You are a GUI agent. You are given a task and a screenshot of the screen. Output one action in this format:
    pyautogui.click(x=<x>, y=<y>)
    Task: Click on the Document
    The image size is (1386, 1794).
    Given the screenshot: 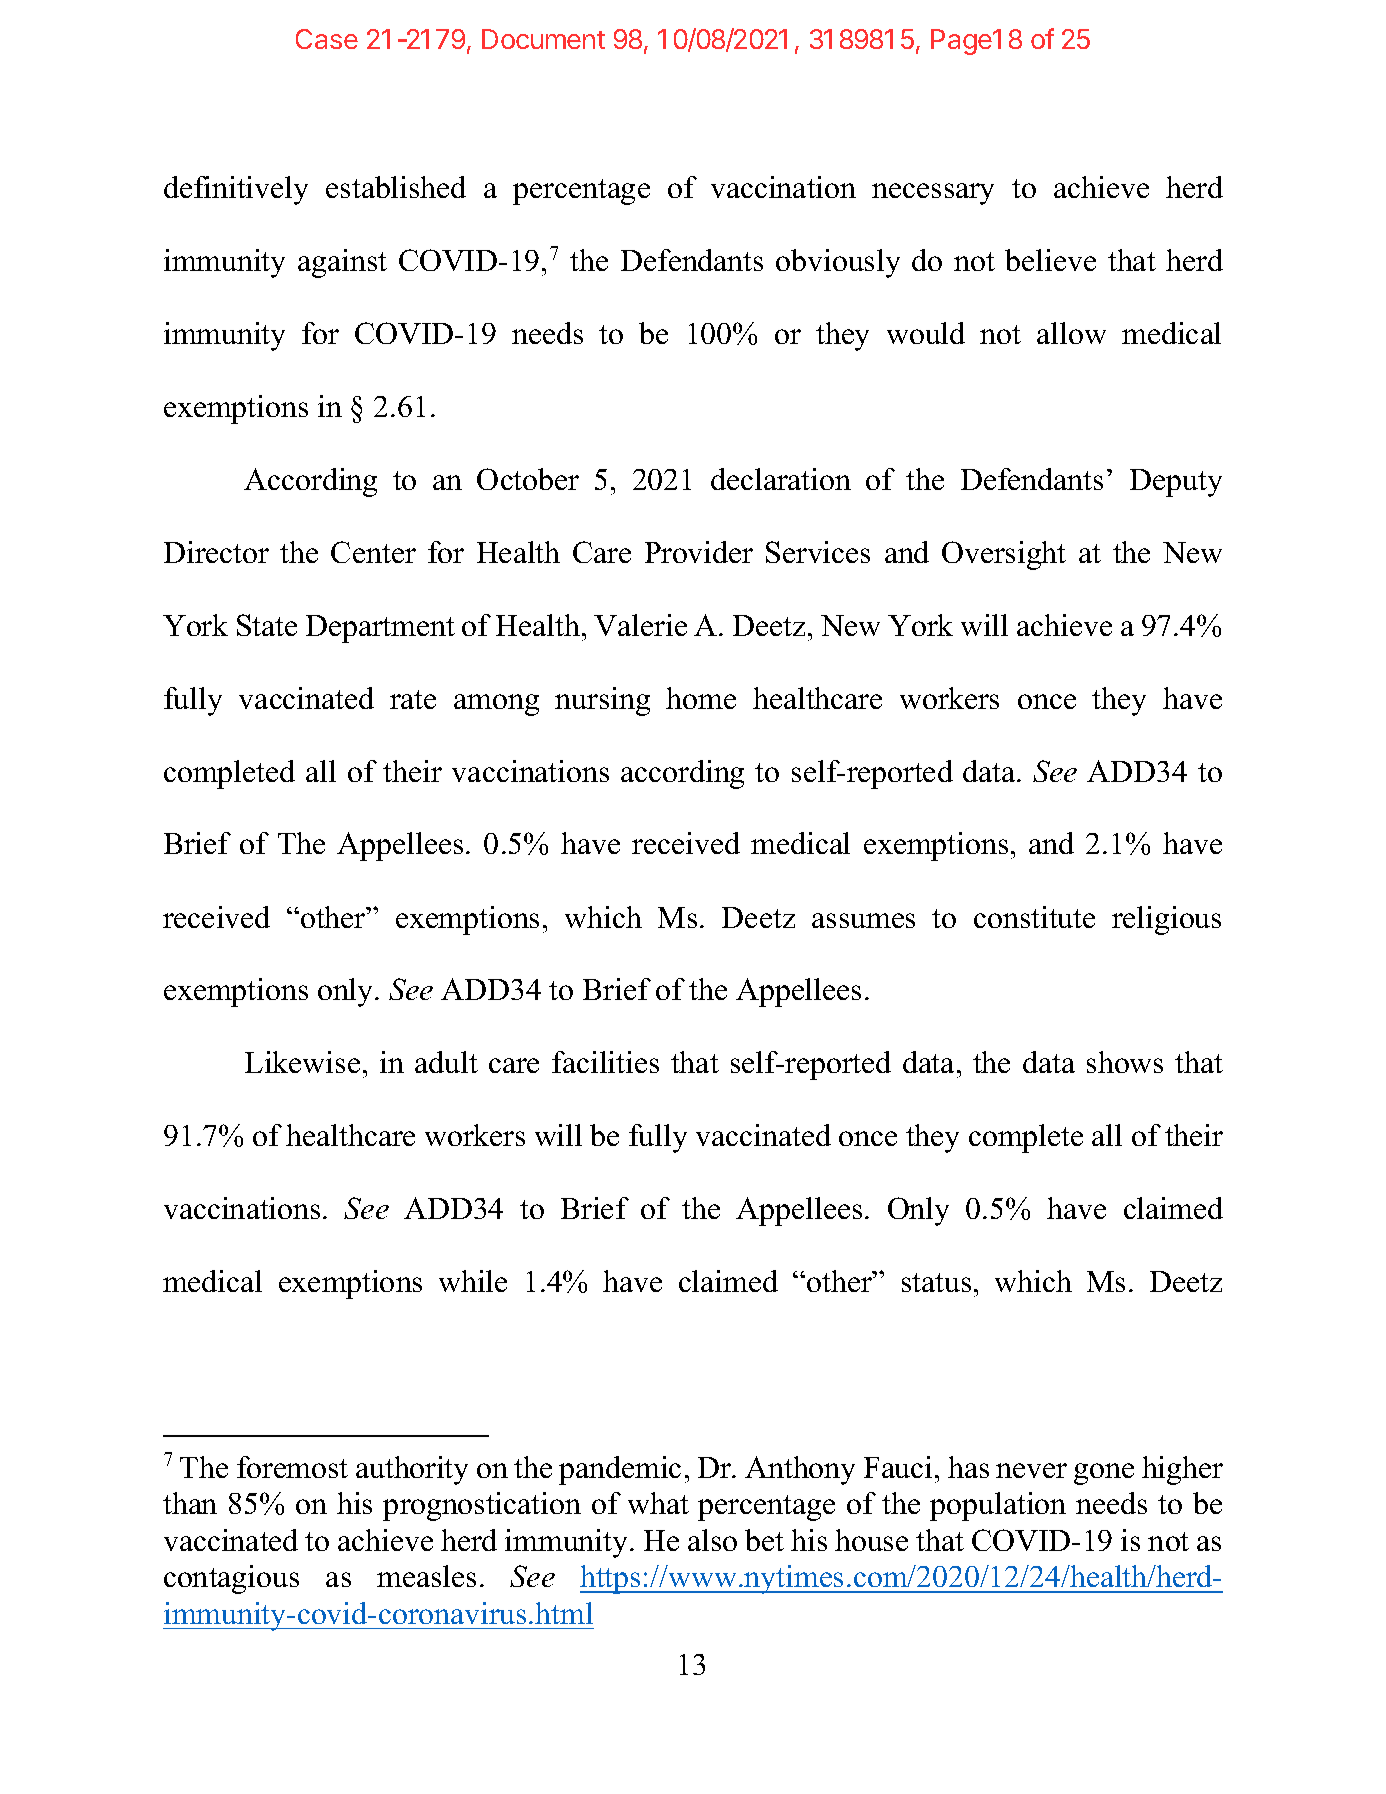 What is the action you would take?
    pyautogui.click(x=543, y=39)
